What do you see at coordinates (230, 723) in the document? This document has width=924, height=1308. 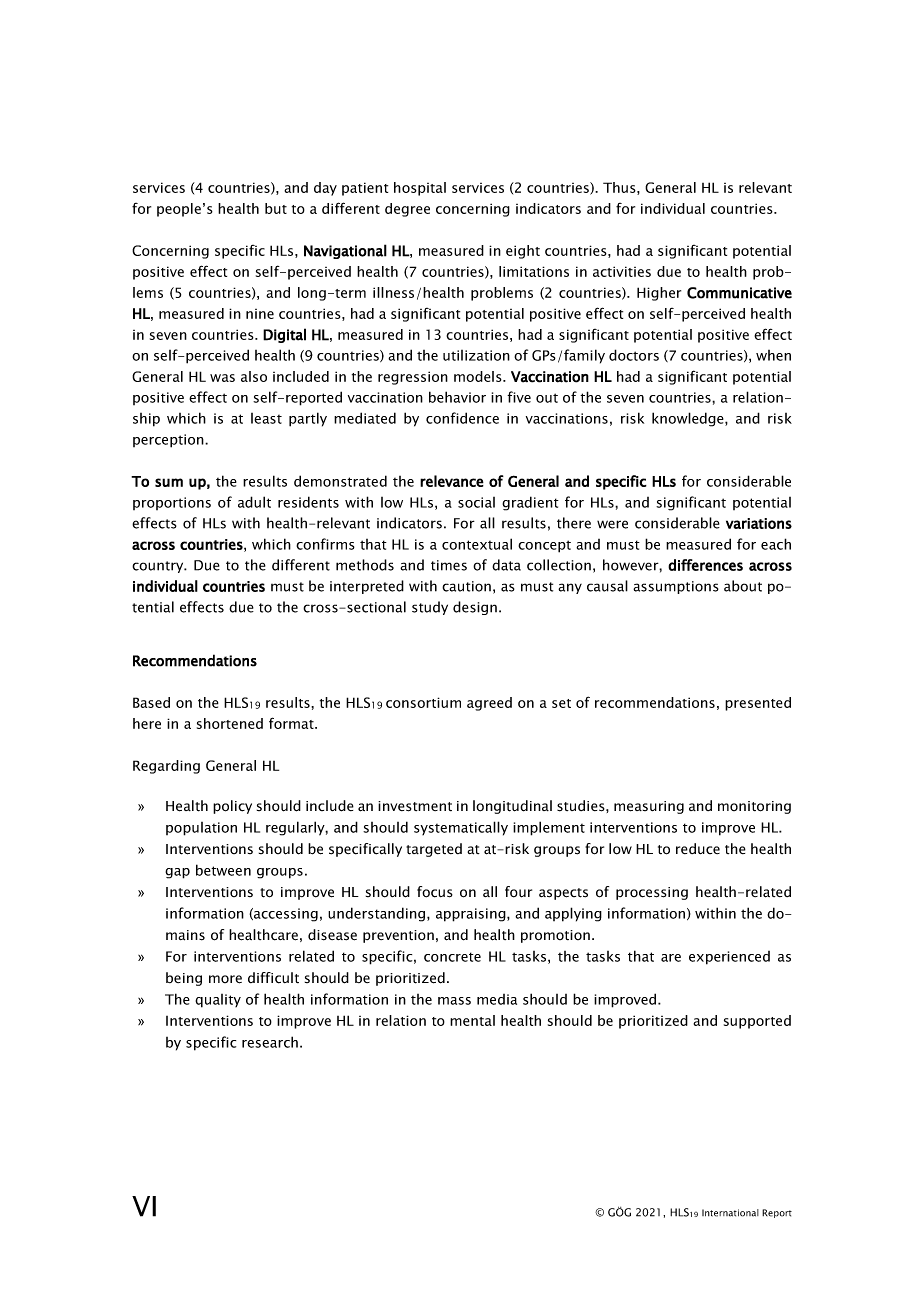 I see `shortened` at bounding box center [230, 723].
